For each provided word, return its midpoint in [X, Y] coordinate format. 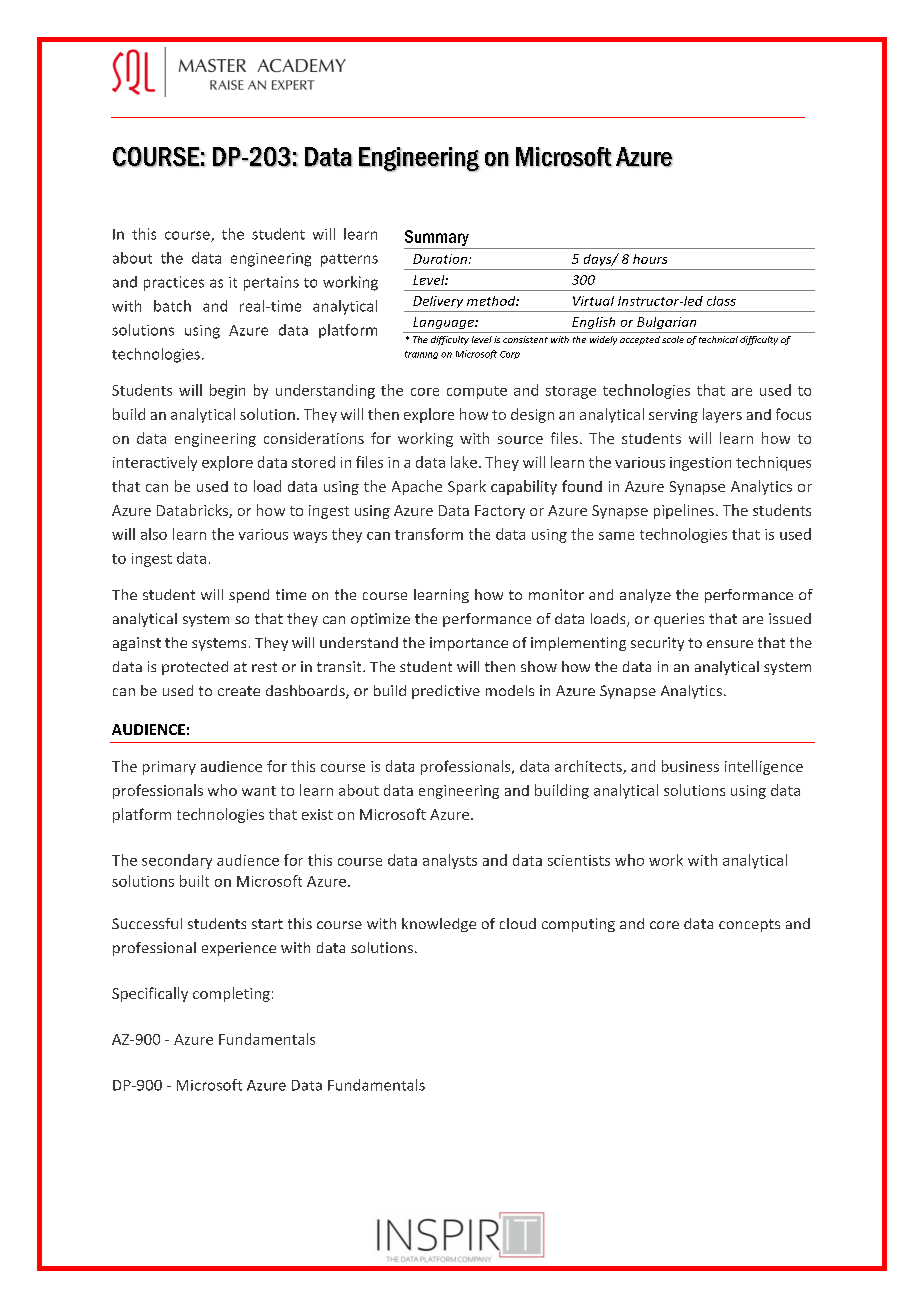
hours [650, 259]
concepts [749, 925]
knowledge [439, 925]
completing [231, 994]
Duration [441, 259]
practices [174, 283]
